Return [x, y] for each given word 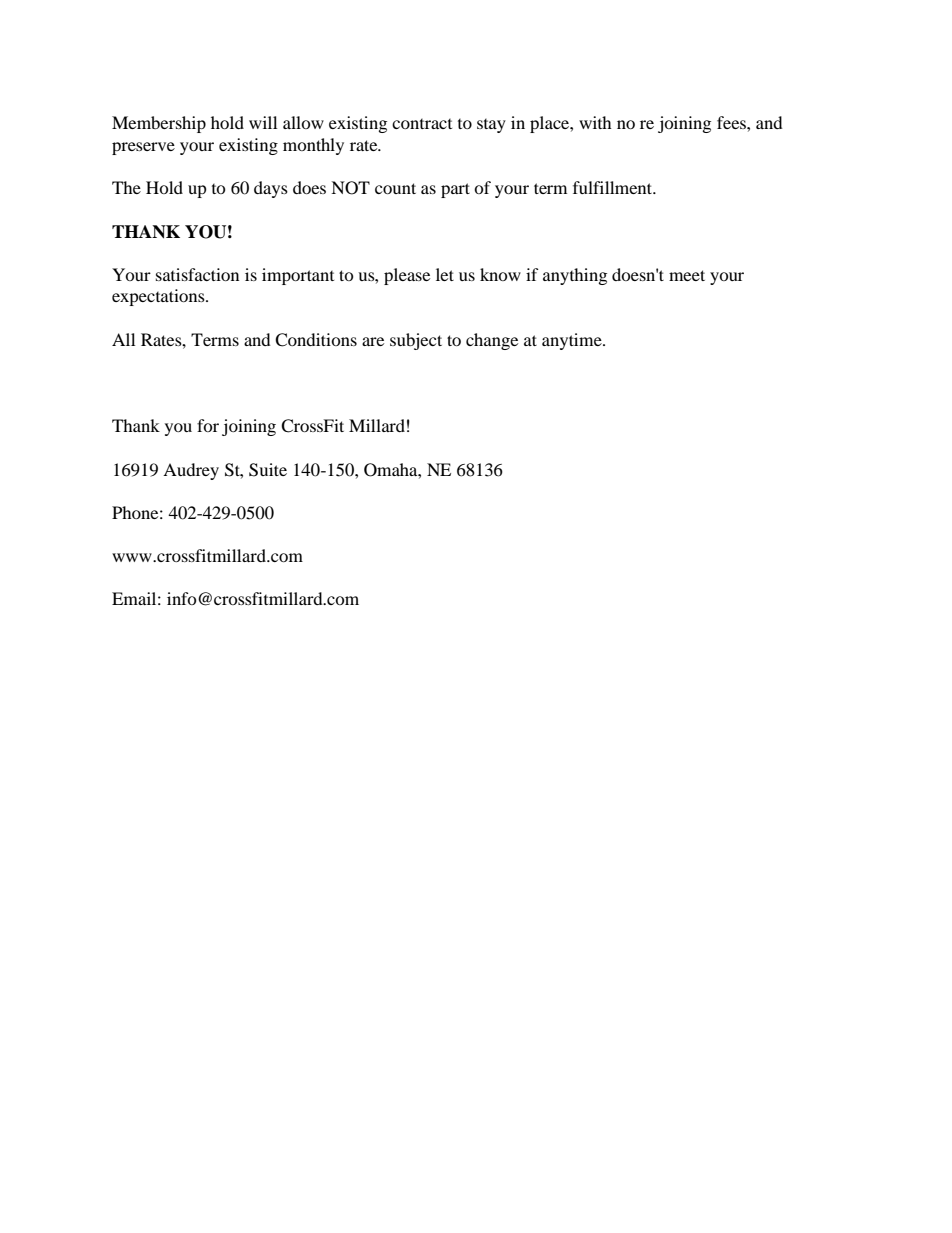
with [595, 122]
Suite [268, 470]
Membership [159, 124]
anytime [573, 341]
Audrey [191, 471]
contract [422, 124]
